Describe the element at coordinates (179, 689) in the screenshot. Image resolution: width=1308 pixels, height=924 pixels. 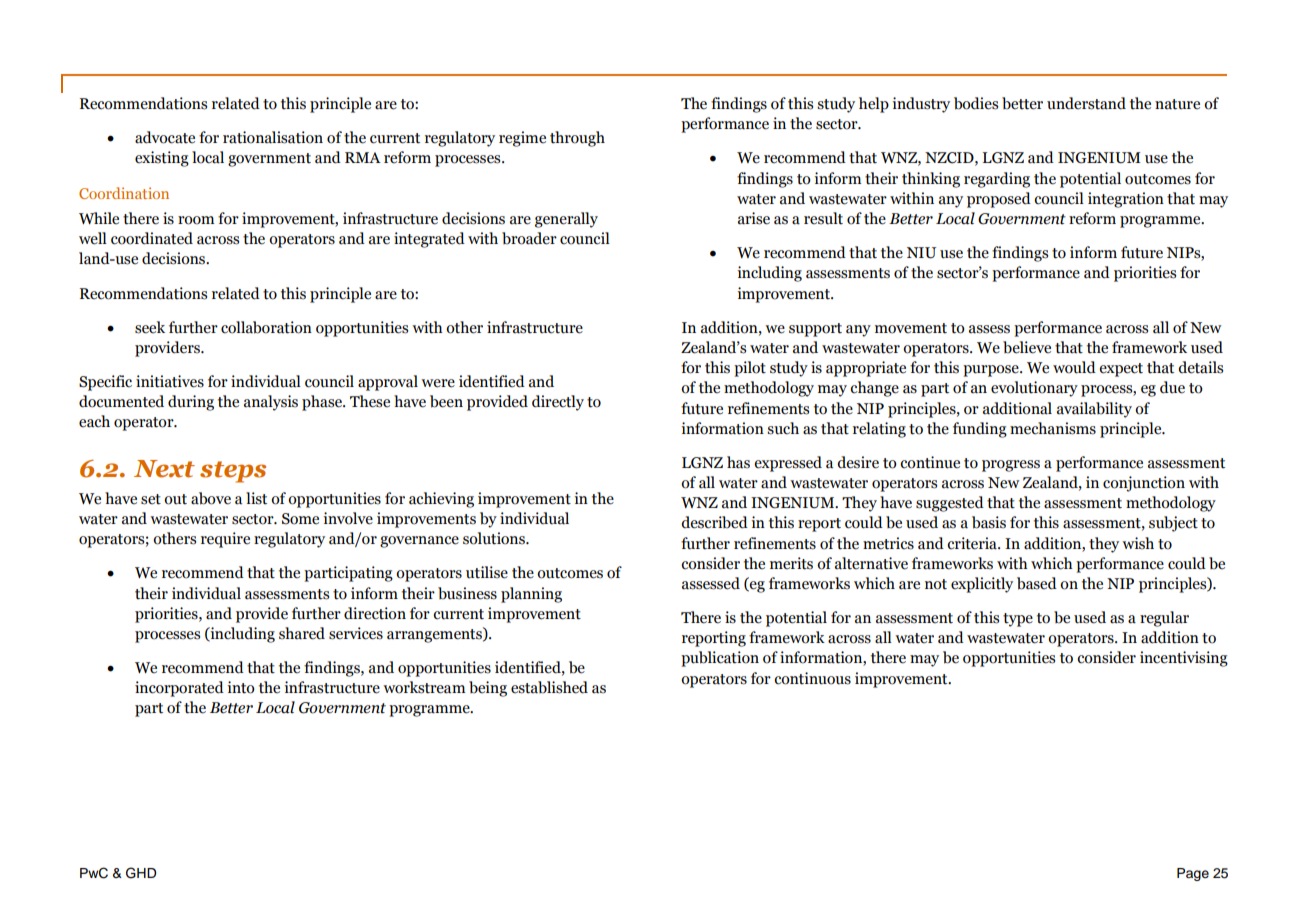
I see `incorporated` at that location.
